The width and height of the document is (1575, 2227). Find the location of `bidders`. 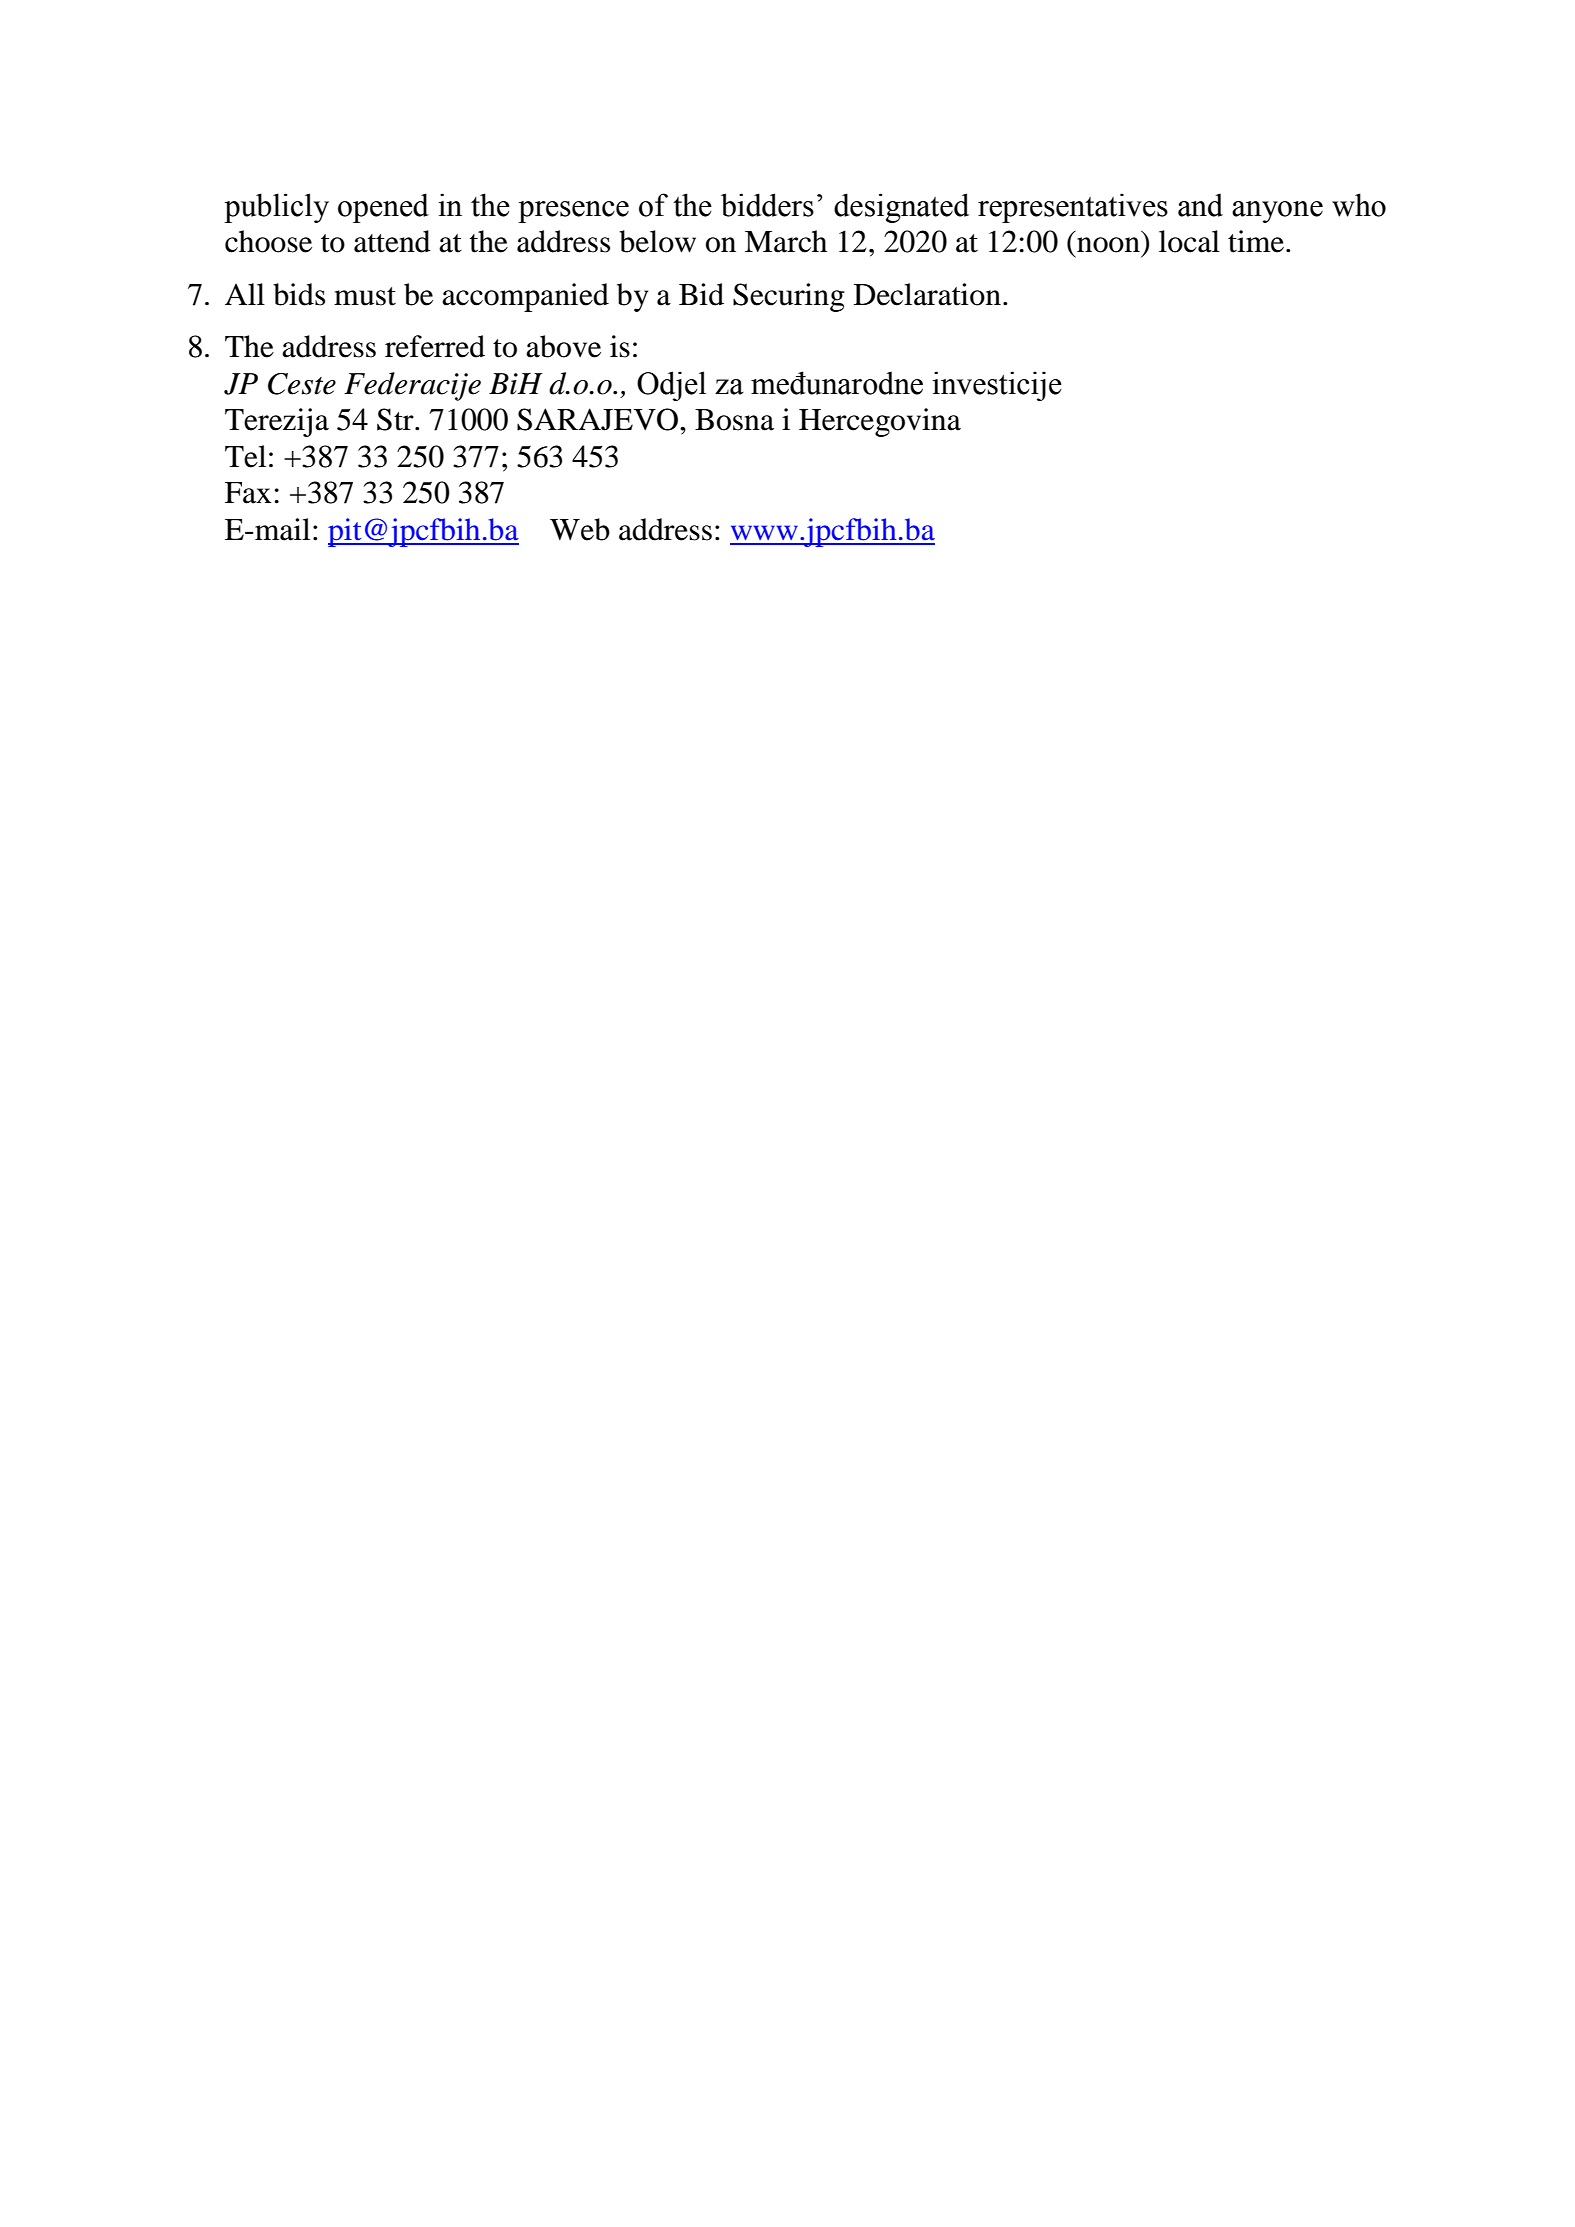

bidders is located at coordinates (767, 205).
